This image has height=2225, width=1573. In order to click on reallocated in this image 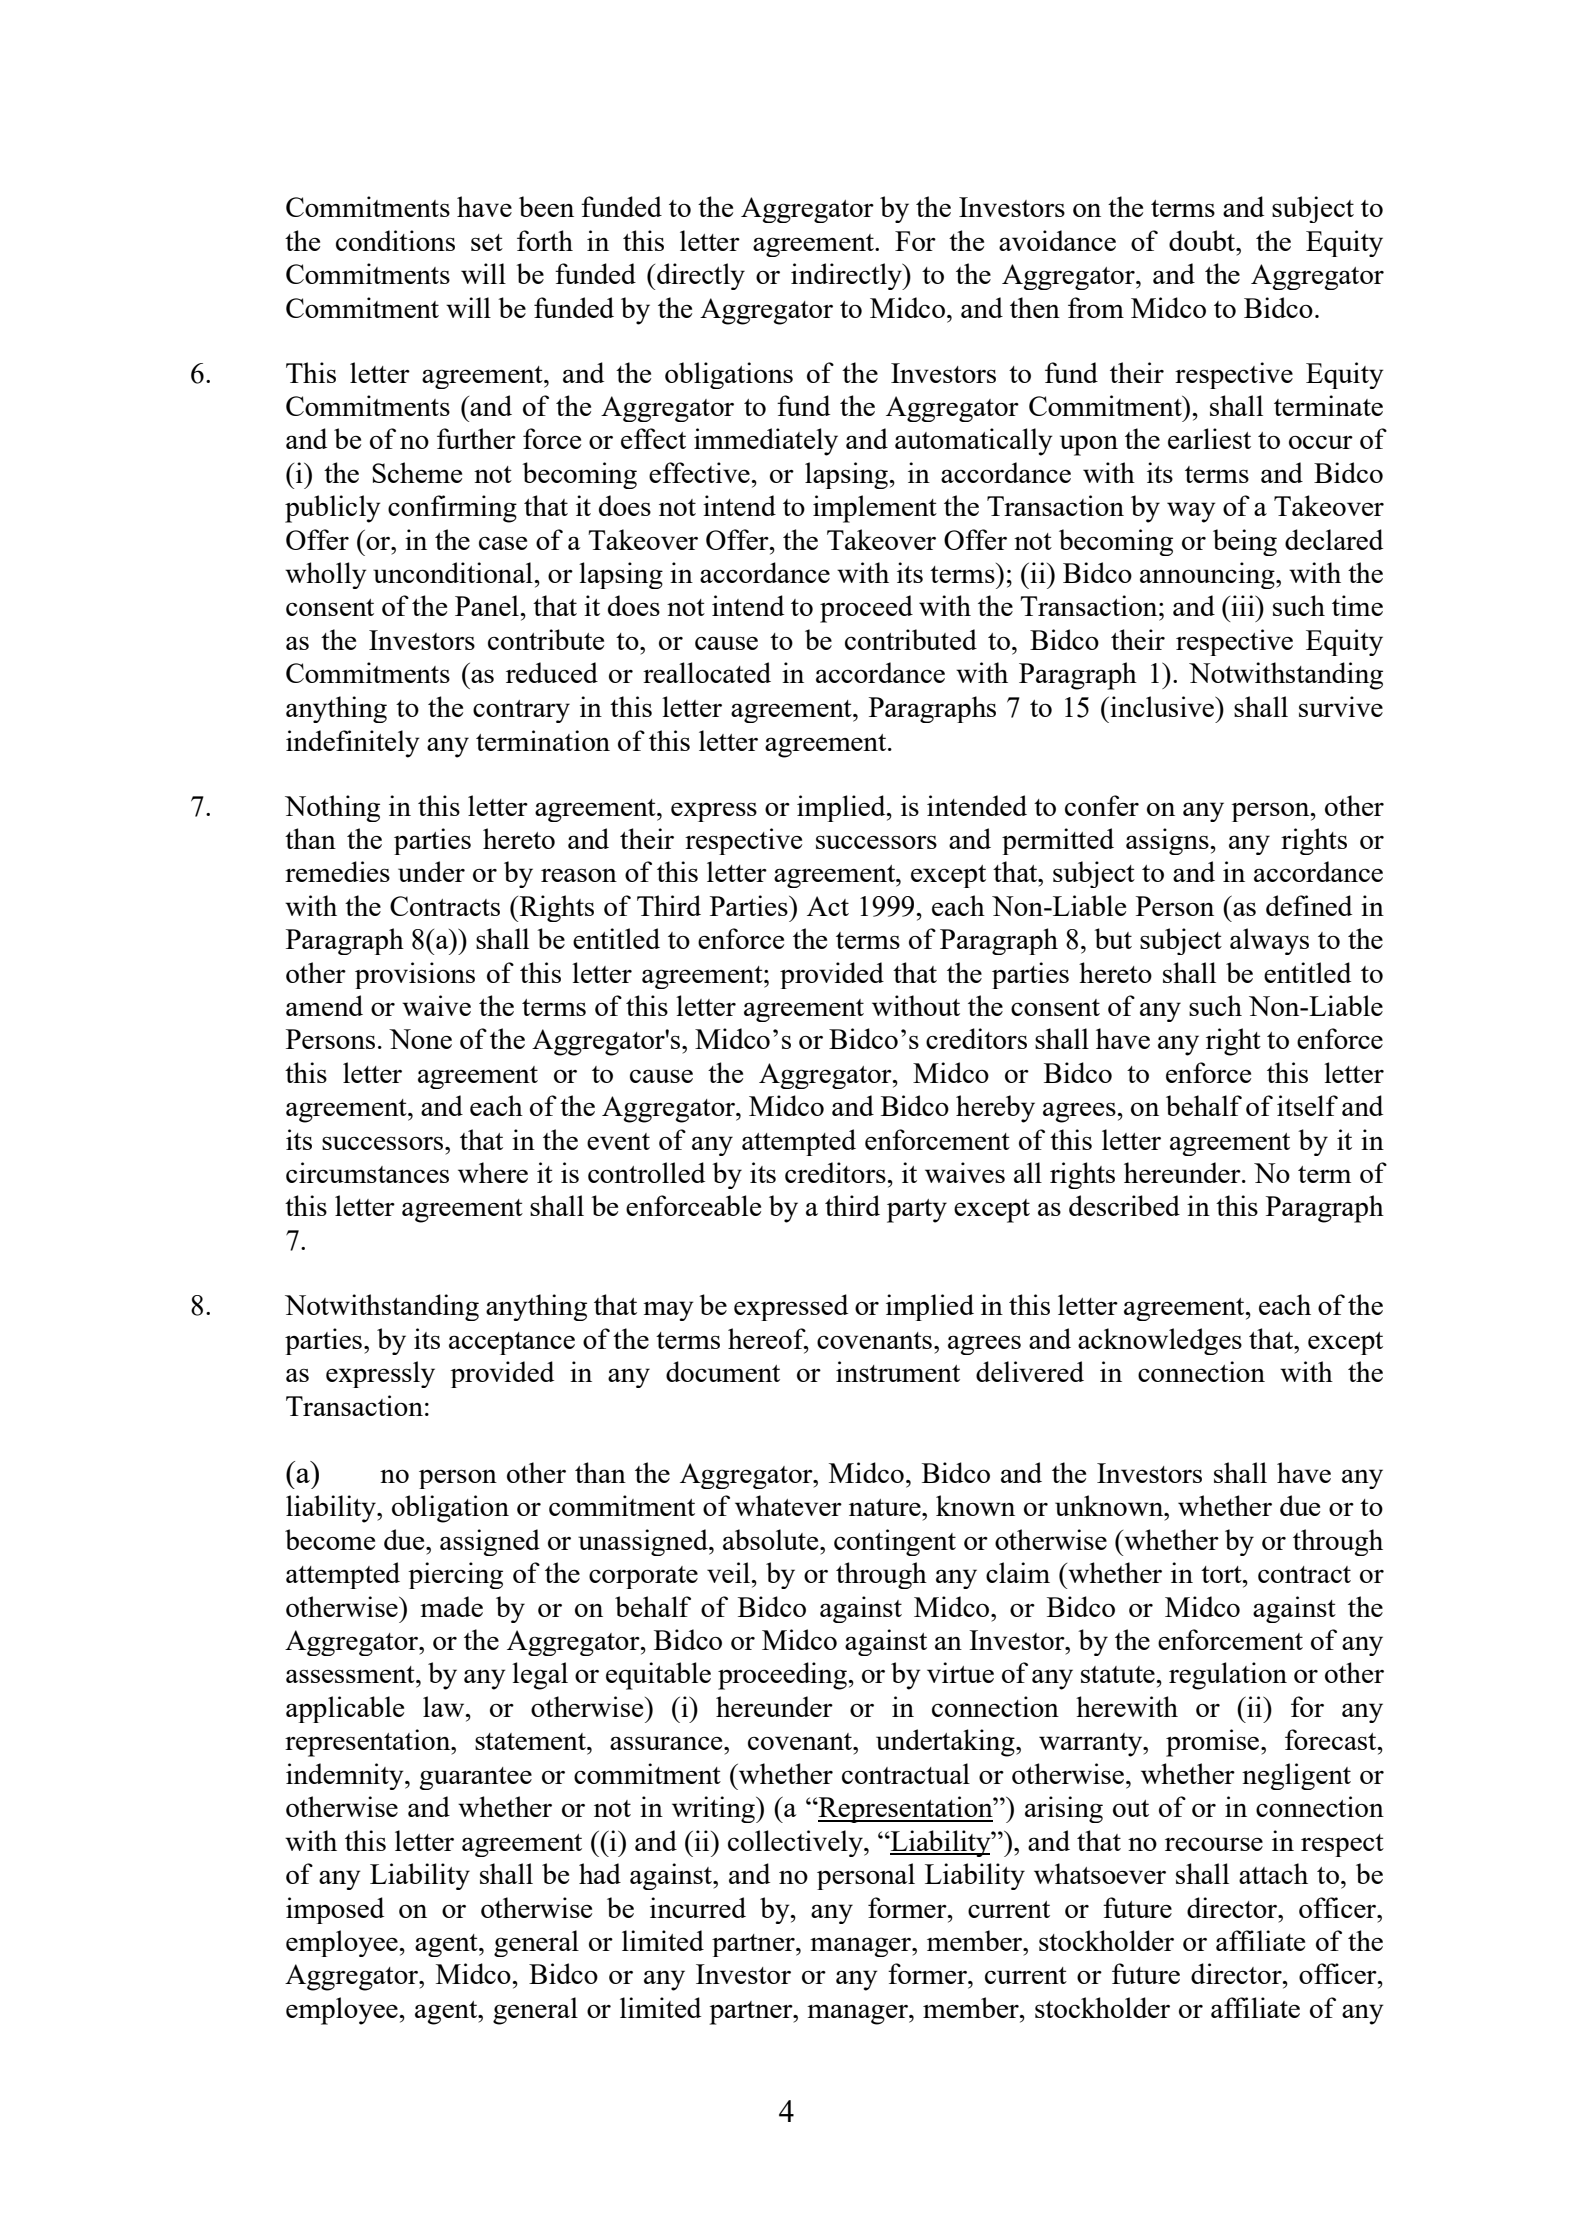, I will do `click(707, 672)`.
